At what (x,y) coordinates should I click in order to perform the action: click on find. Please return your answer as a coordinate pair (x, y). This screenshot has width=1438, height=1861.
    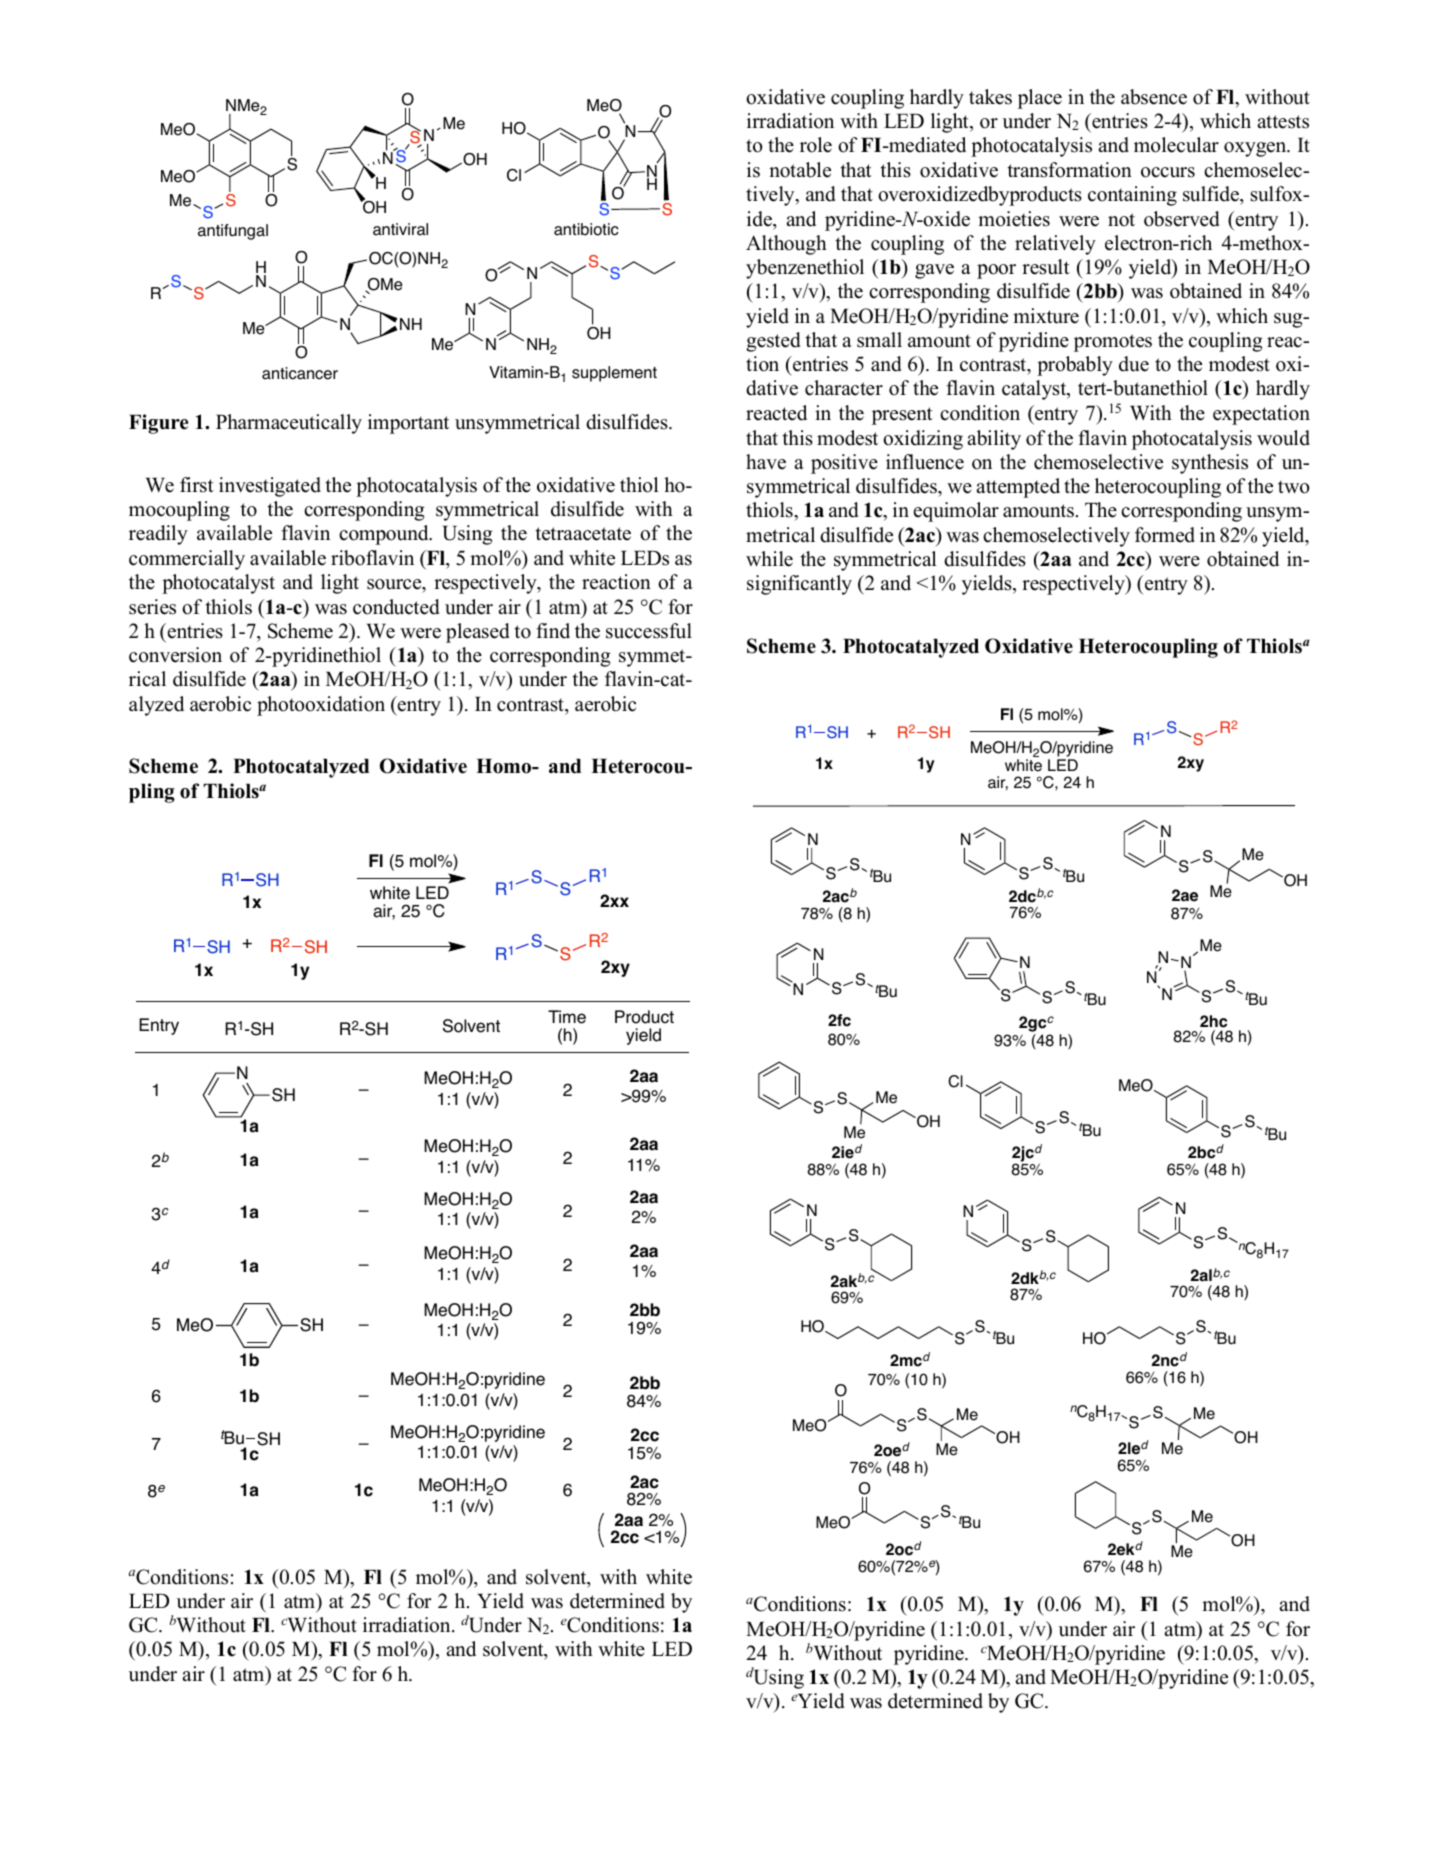
    Looking at the image, I should click on (553, 631).
